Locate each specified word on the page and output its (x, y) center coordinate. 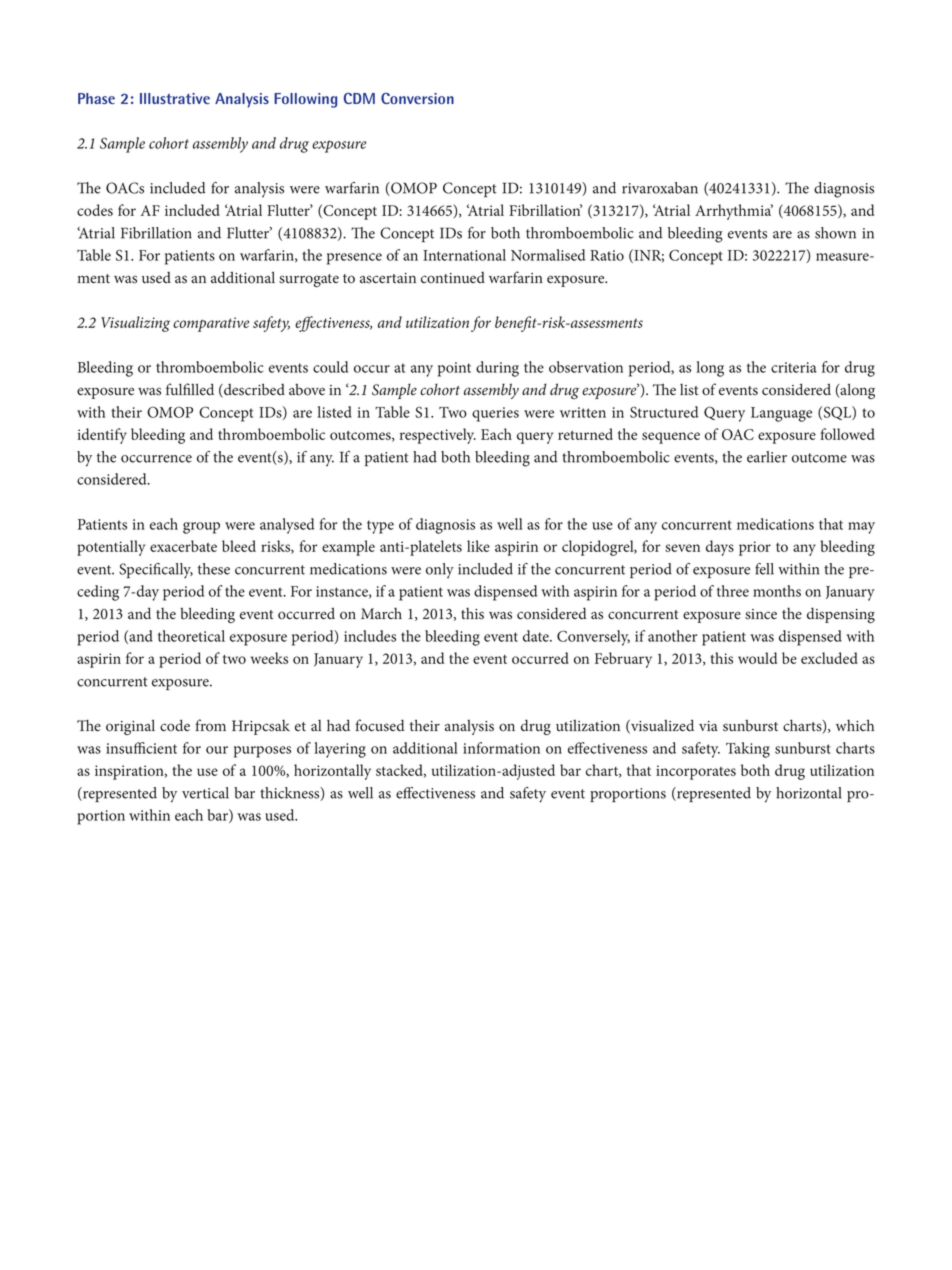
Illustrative (175, 98)
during (497, 369)
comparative (211, 324)
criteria (794, 367)
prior (755, 548)
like (478, 546)
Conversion (417, 98)
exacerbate (183, 546)
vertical (205, 793)
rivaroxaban (660, 188)
